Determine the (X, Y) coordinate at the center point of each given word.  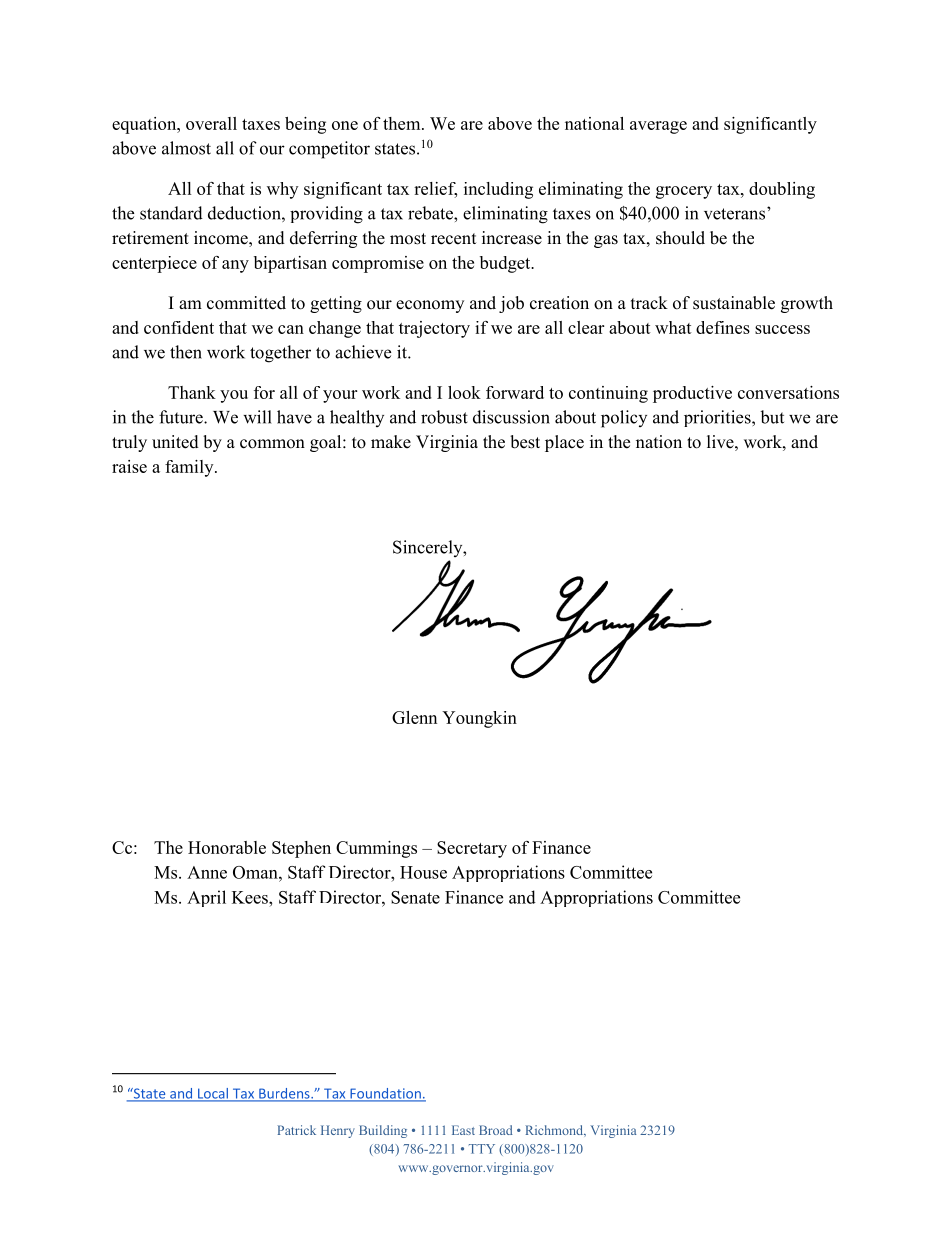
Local (213, 1094)
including (498, 190)
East (463, 1130)
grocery (684, 192)
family (190, 468)
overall (211, 123)
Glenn (414, 717)
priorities (718, 418)
